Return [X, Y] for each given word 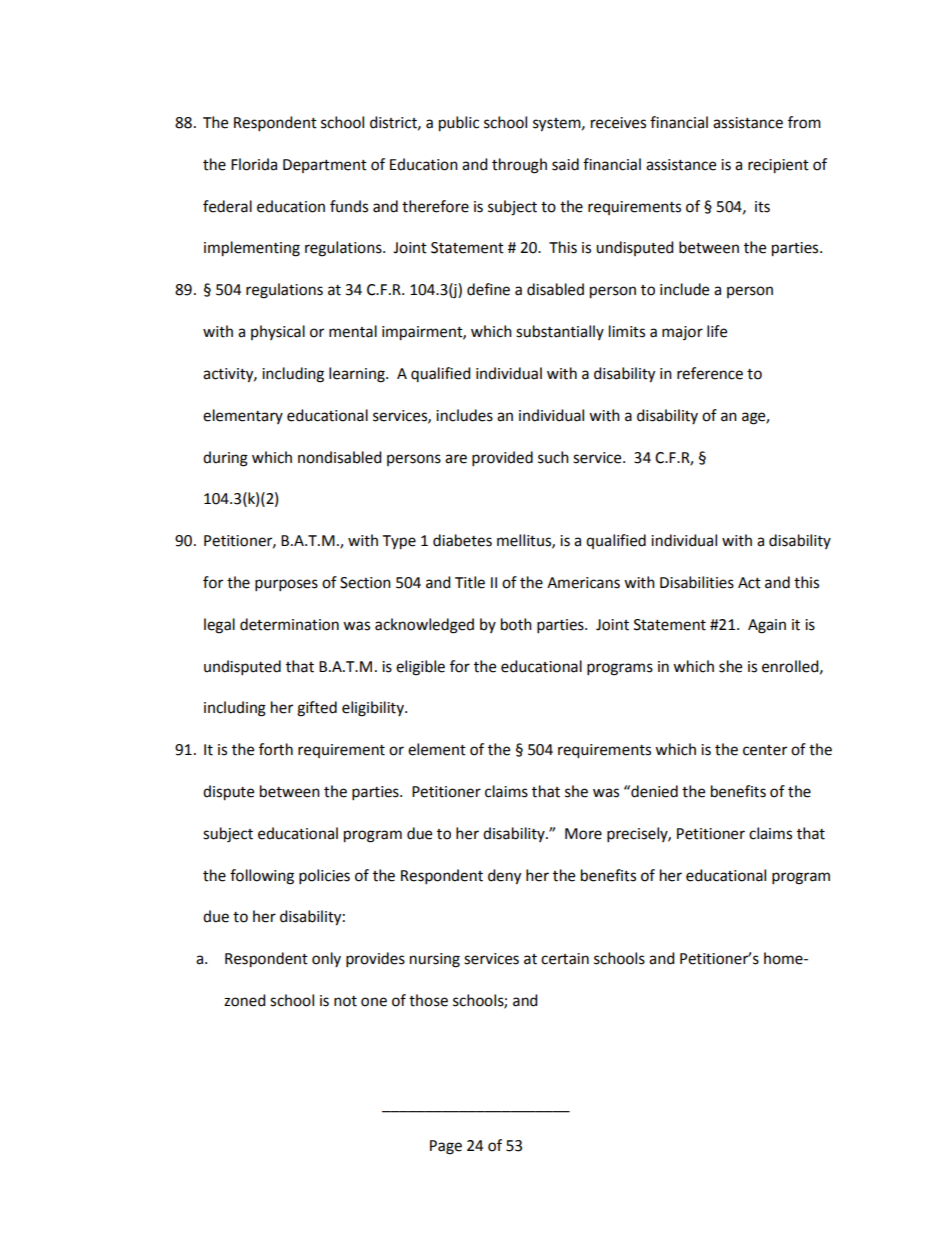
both [516, 624]
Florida [254, 164]
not [345, 1001]
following [262, 877]
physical [278, 332]
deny [504, 877]
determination [289, 624]
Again [767, 626]
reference [710, 373]
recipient [778, 166]
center [765, 750]
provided [502, 459]
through [519, 166]
